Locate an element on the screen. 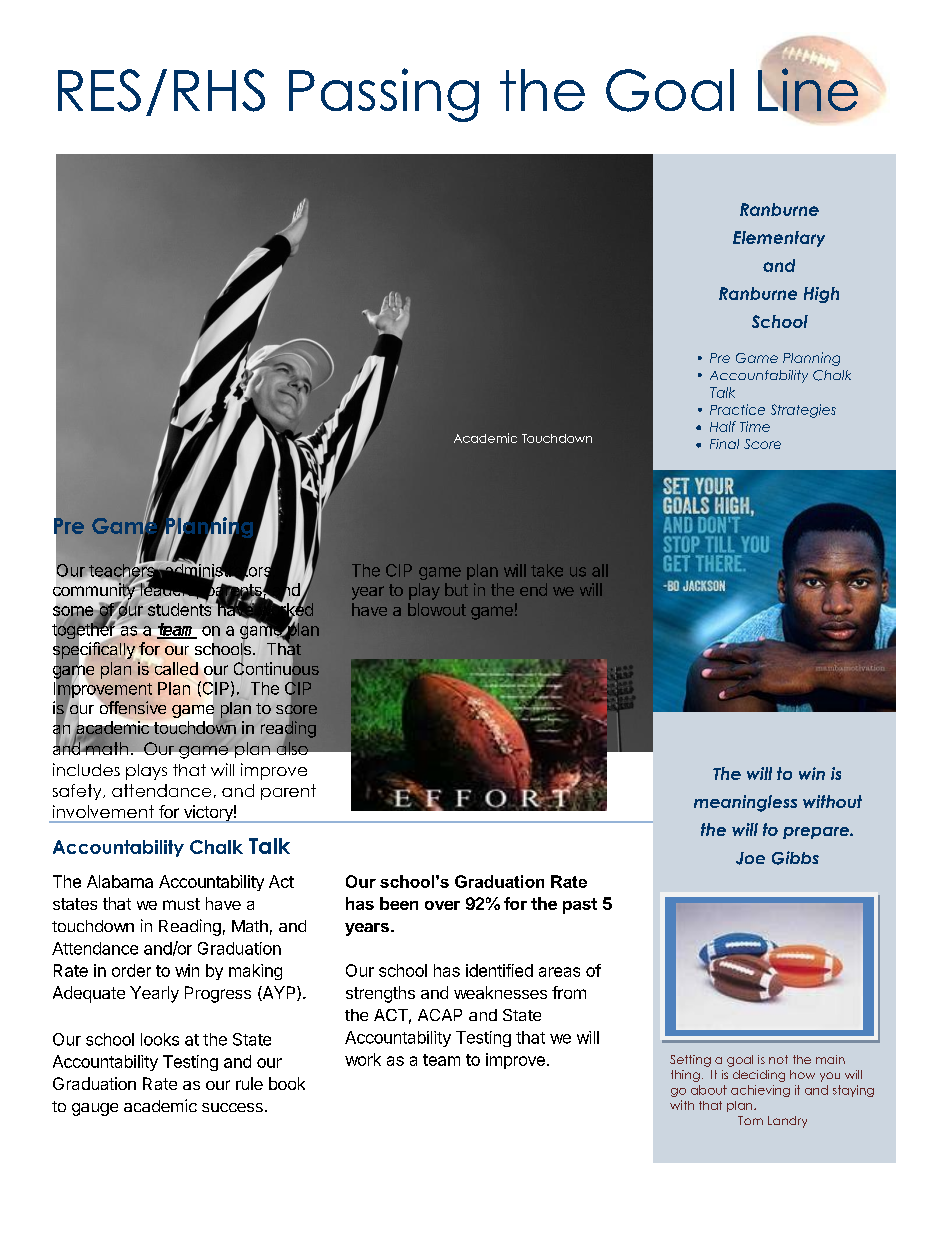  blowout is located at coordinates (437, 609).
